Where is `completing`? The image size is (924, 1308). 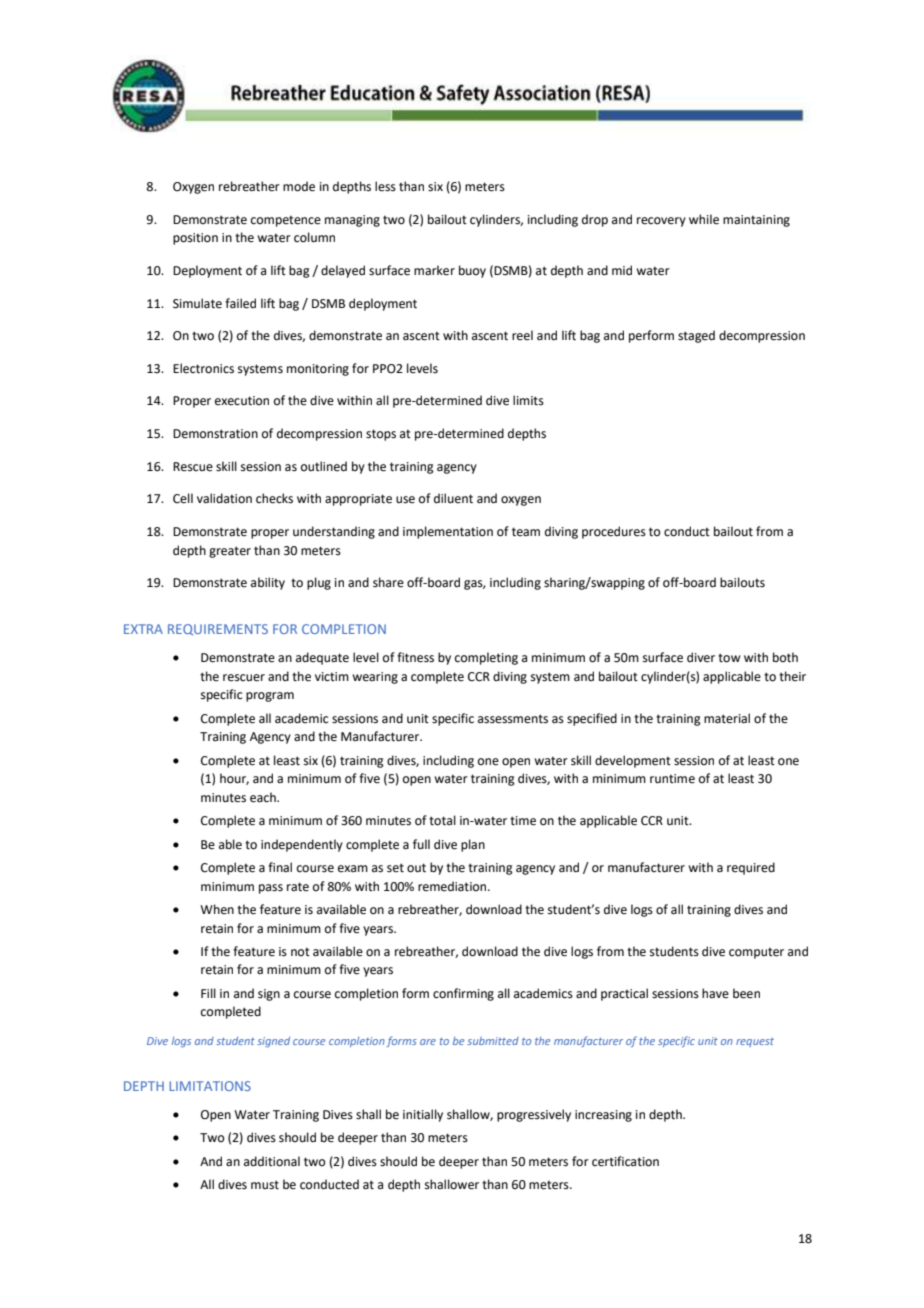
completing is located at coordinates (486, 658).
